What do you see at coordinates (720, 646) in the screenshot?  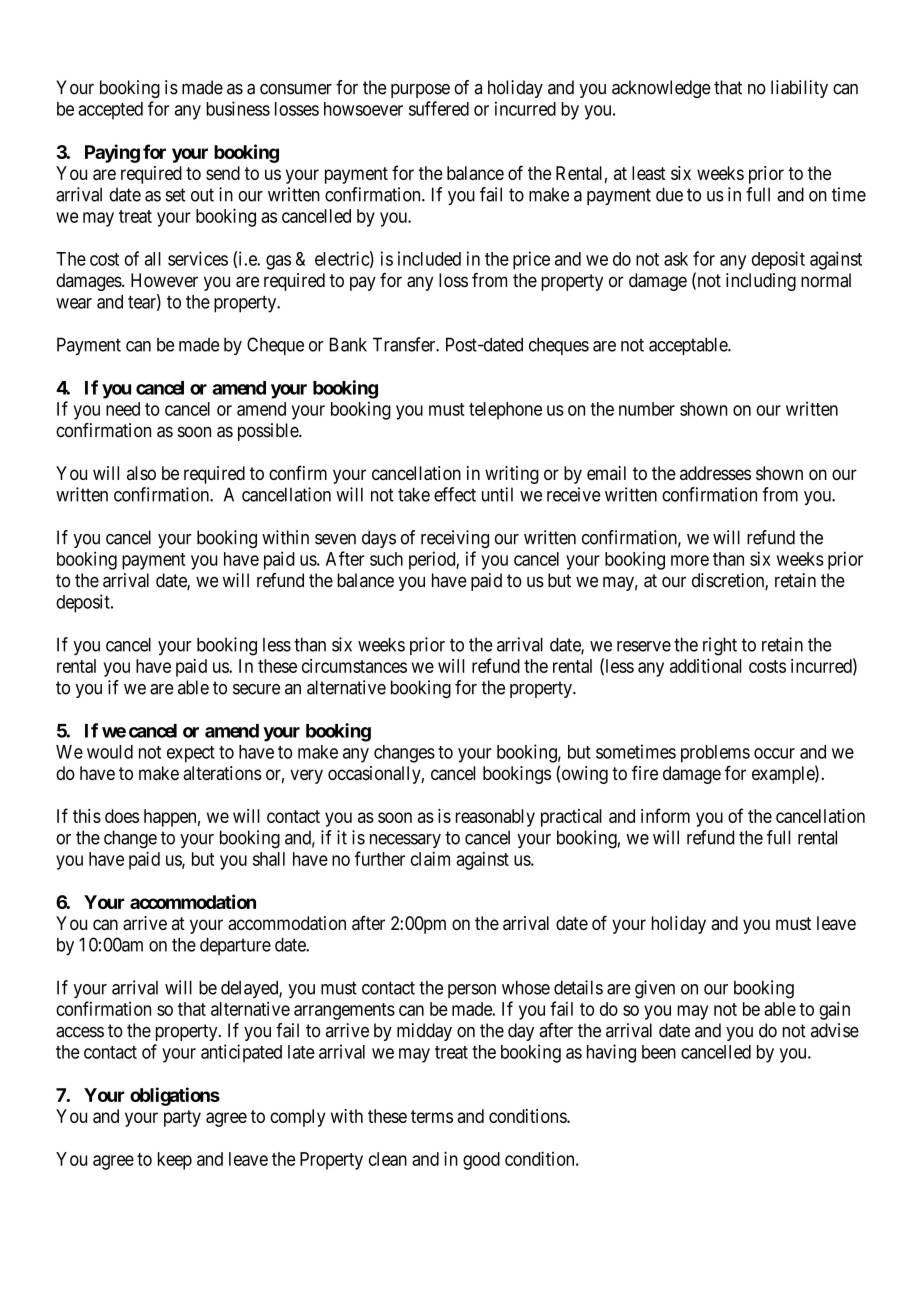 I see `right` at bounding box center [720, 646].
